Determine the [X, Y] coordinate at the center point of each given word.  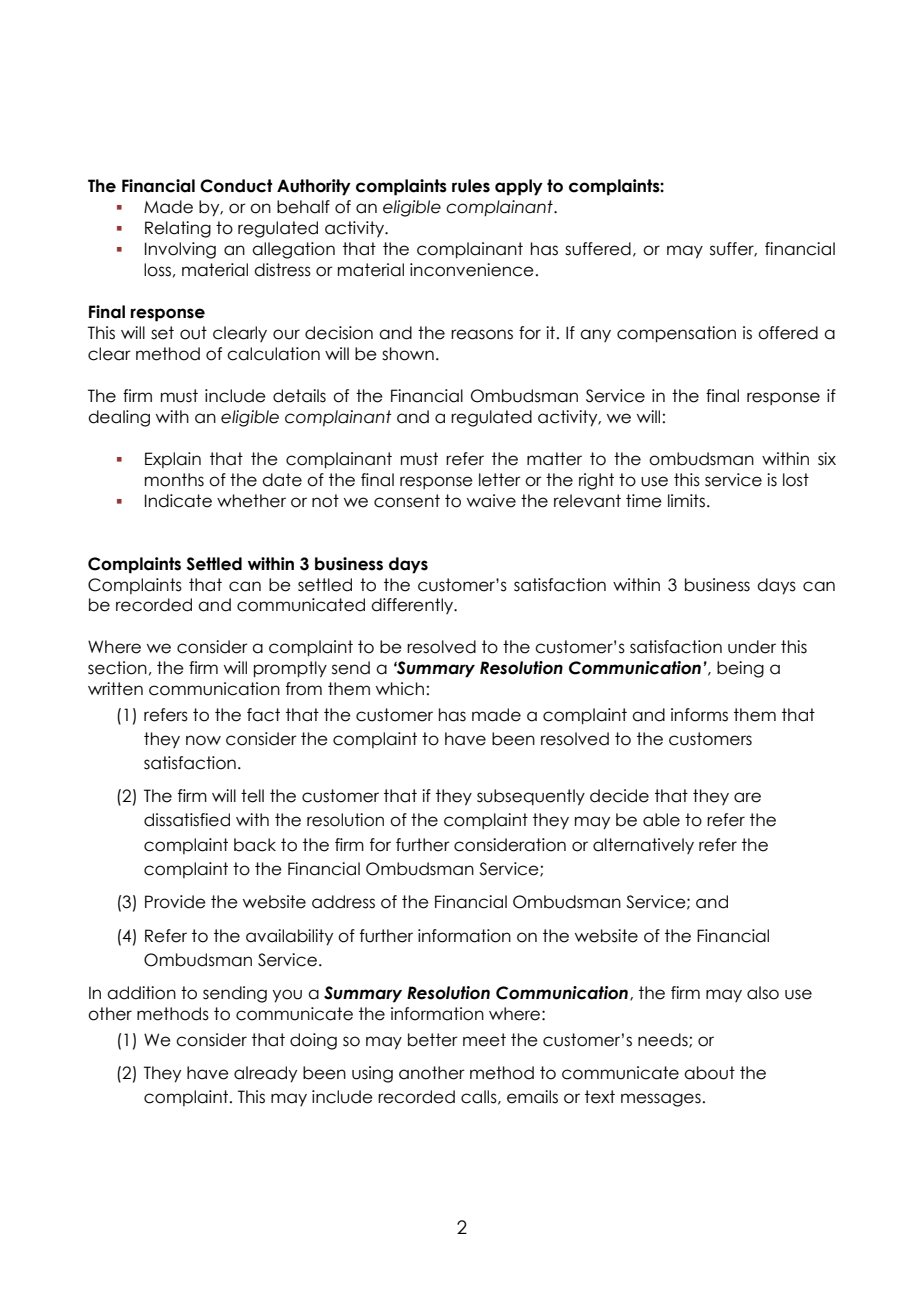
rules [471, 186]
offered [788, 333]
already [265, 1074]
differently [413, 606]
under [752, 647]
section [117, 668]
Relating [178, 229]
